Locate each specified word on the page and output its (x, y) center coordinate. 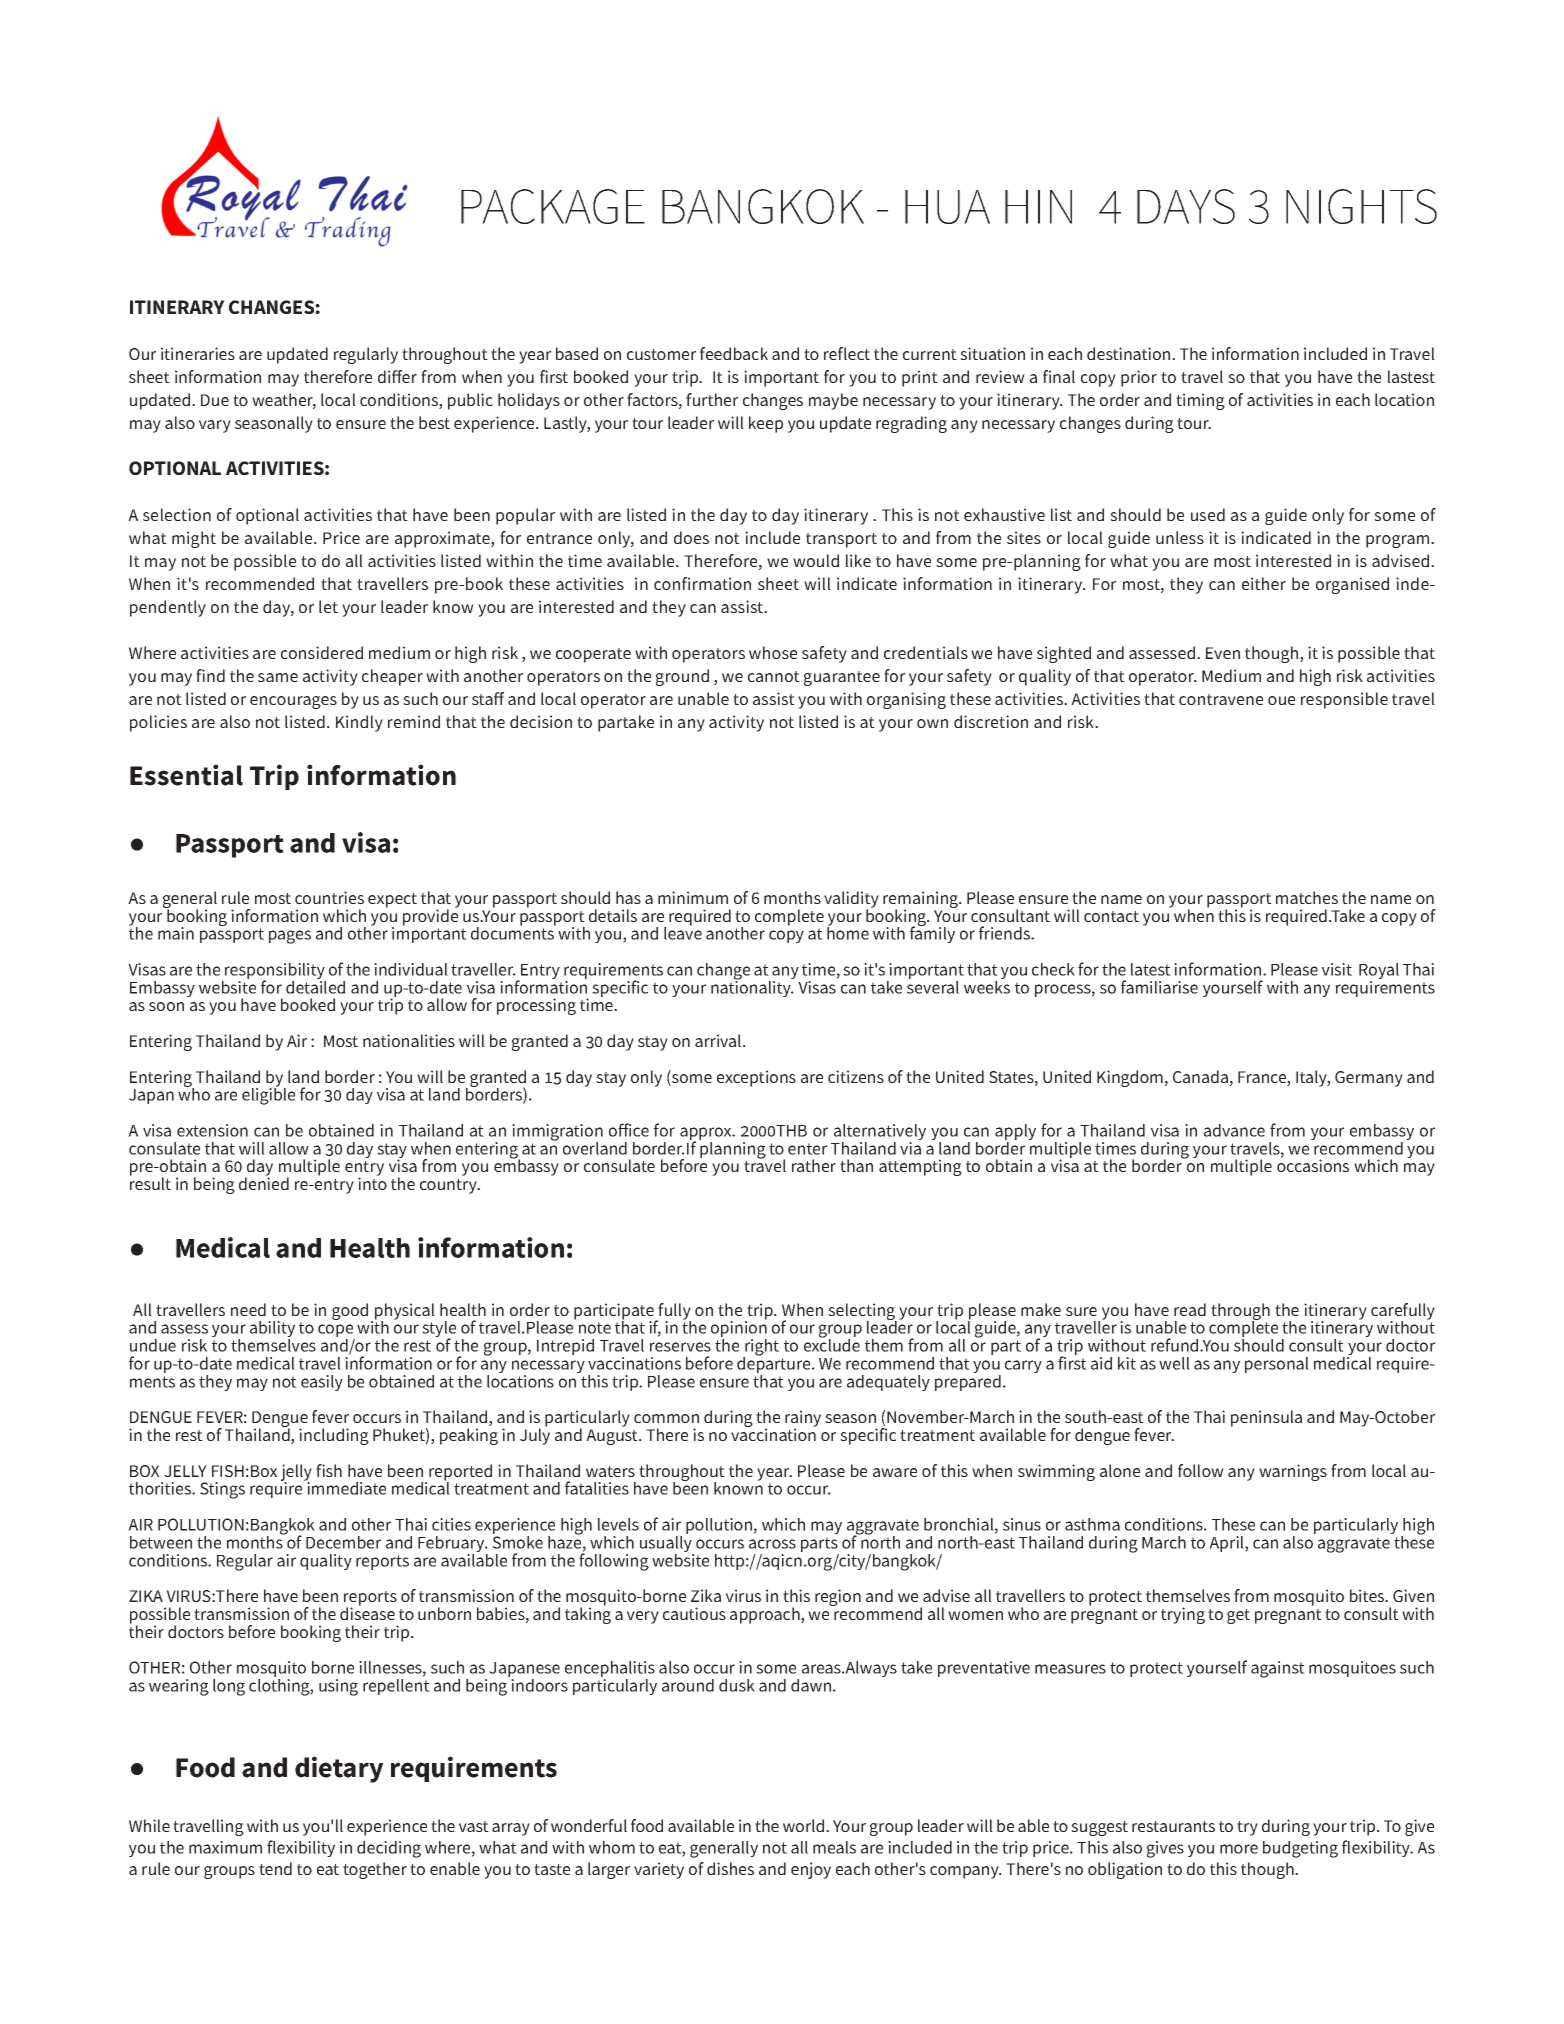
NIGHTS (1361, 206)
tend (275, 1868)
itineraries (198, 353)
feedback (734, 353)
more (1239, 1849)
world (805, 1825)
